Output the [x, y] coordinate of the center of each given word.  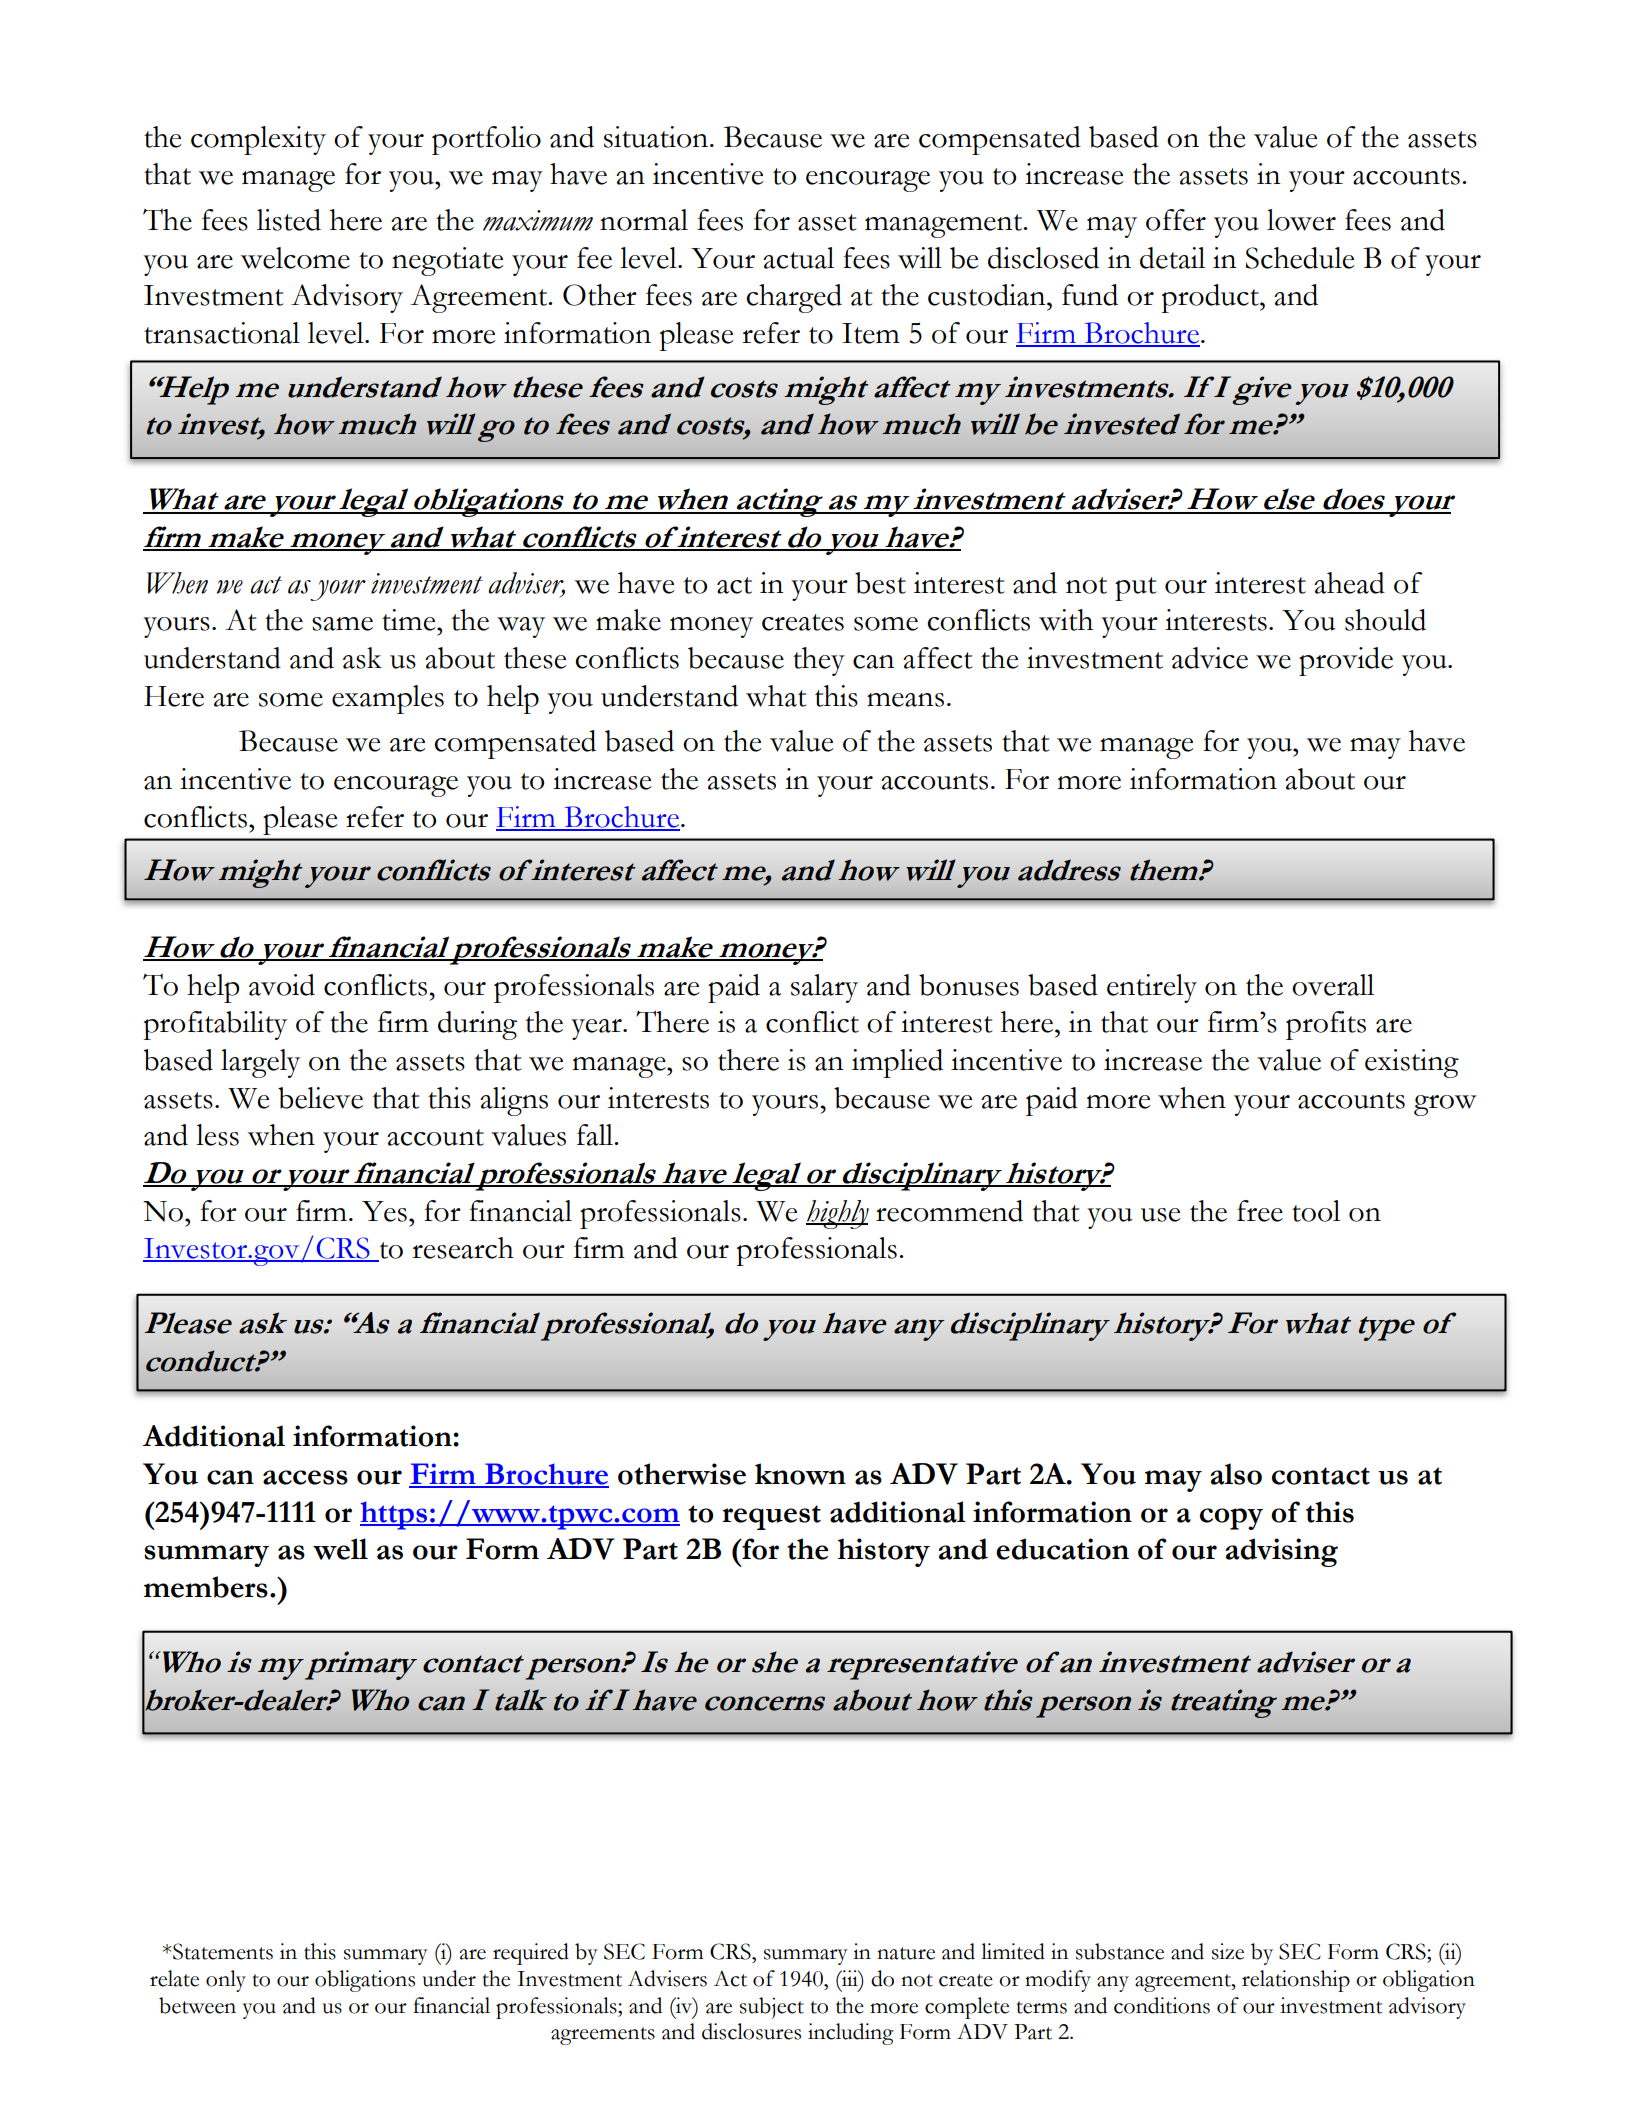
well [340, 1549]
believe [320, 1098]
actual [798, 258]
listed [289, 220]
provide [1346, 661]
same [342, 624]
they [819, 661]
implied [897, 1063]
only [226, 1981]
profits [1326, 1025]
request [771, 1517]
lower [1301, 220]
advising [1281, 1552]
